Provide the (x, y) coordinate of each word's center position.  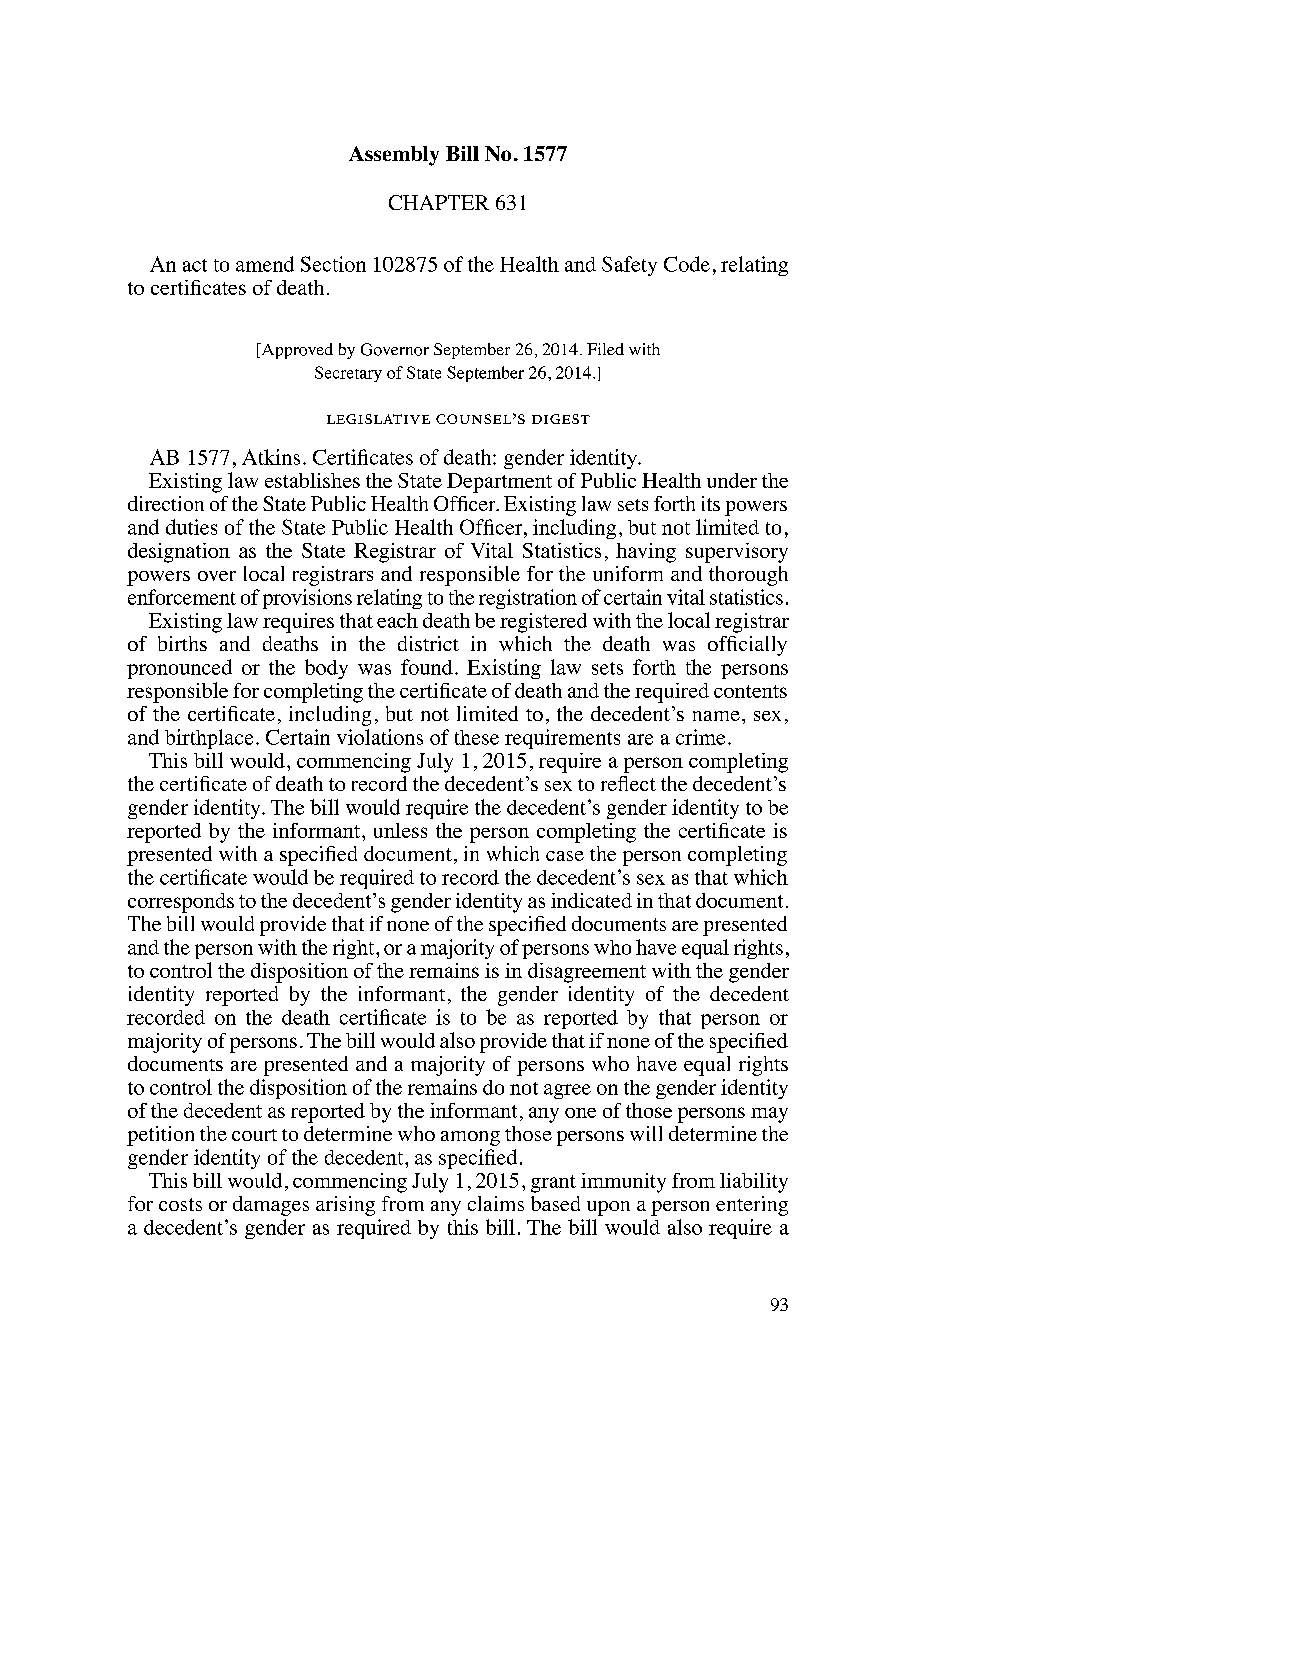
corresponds (181, 903)
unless (400, 830)
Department (499, 483)
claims (496, 1203)
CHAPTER (439, 202)
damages (271, 1206)
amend (265, 264)
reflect (628, 783)
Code (687, 264)
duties (191, 527)
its (711, 503)
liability (754, 1183)
